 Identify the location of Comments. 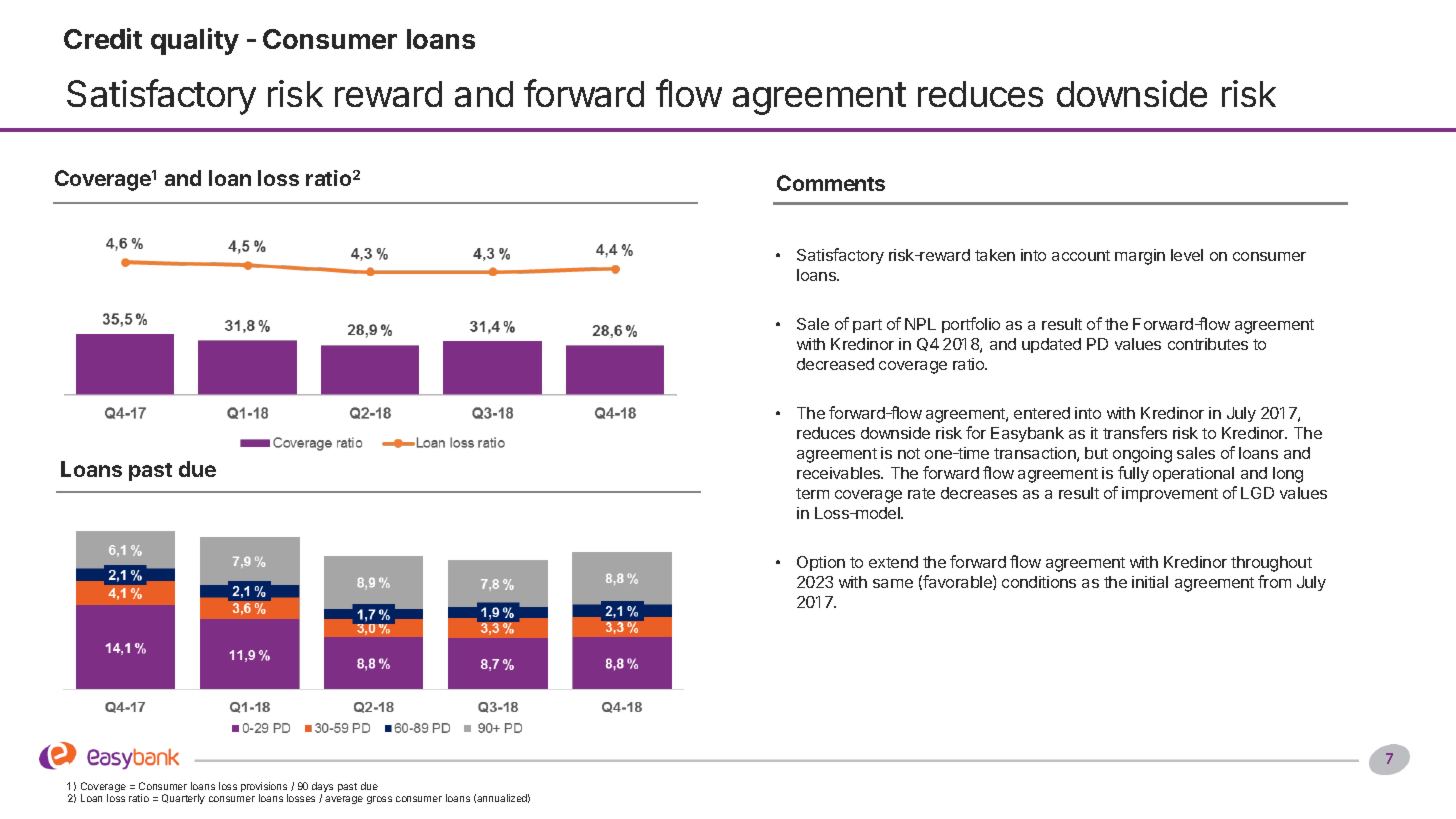
(831, 183).
